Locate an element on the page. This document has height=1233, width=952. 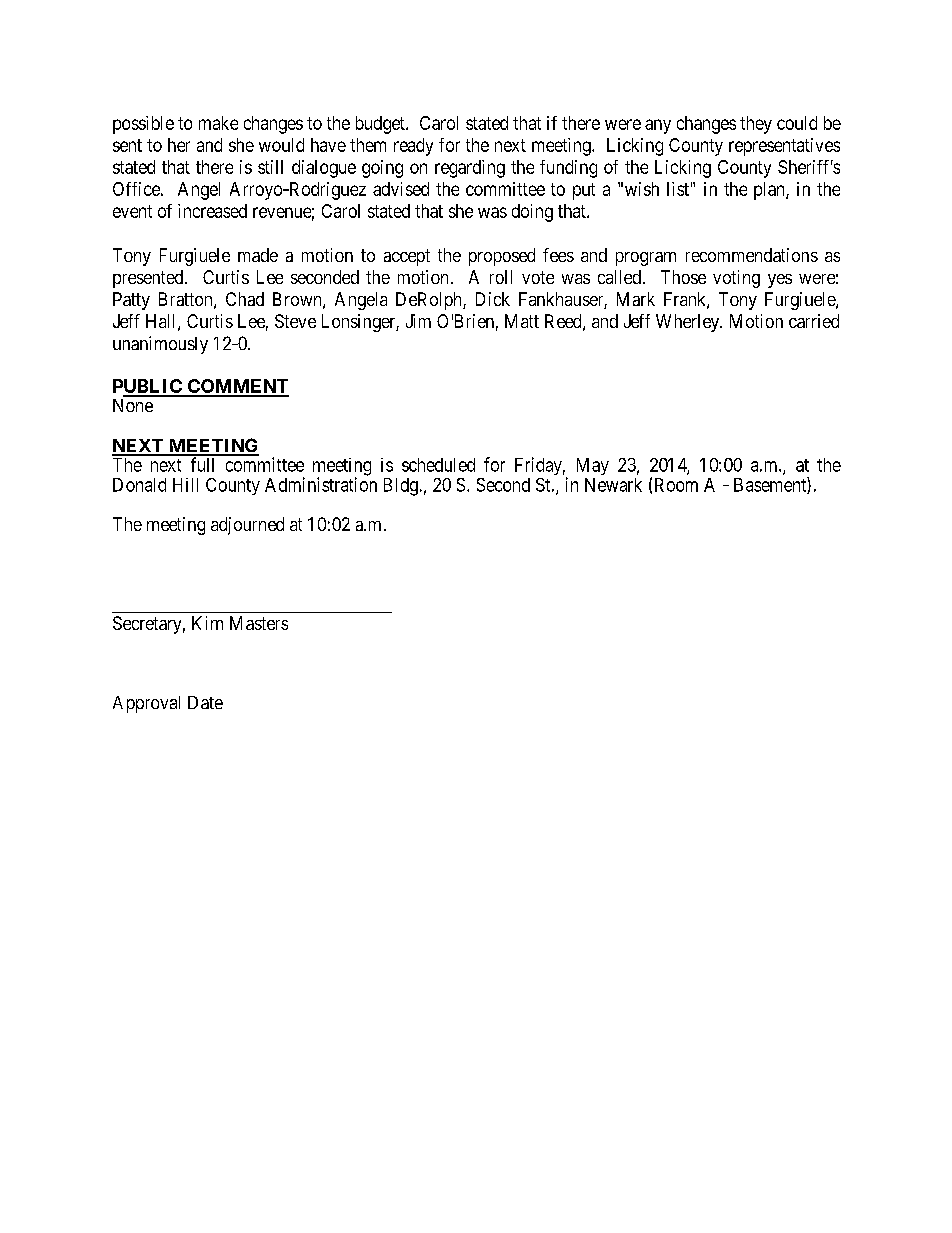
scheduled is located at coordinates (438, 465).
